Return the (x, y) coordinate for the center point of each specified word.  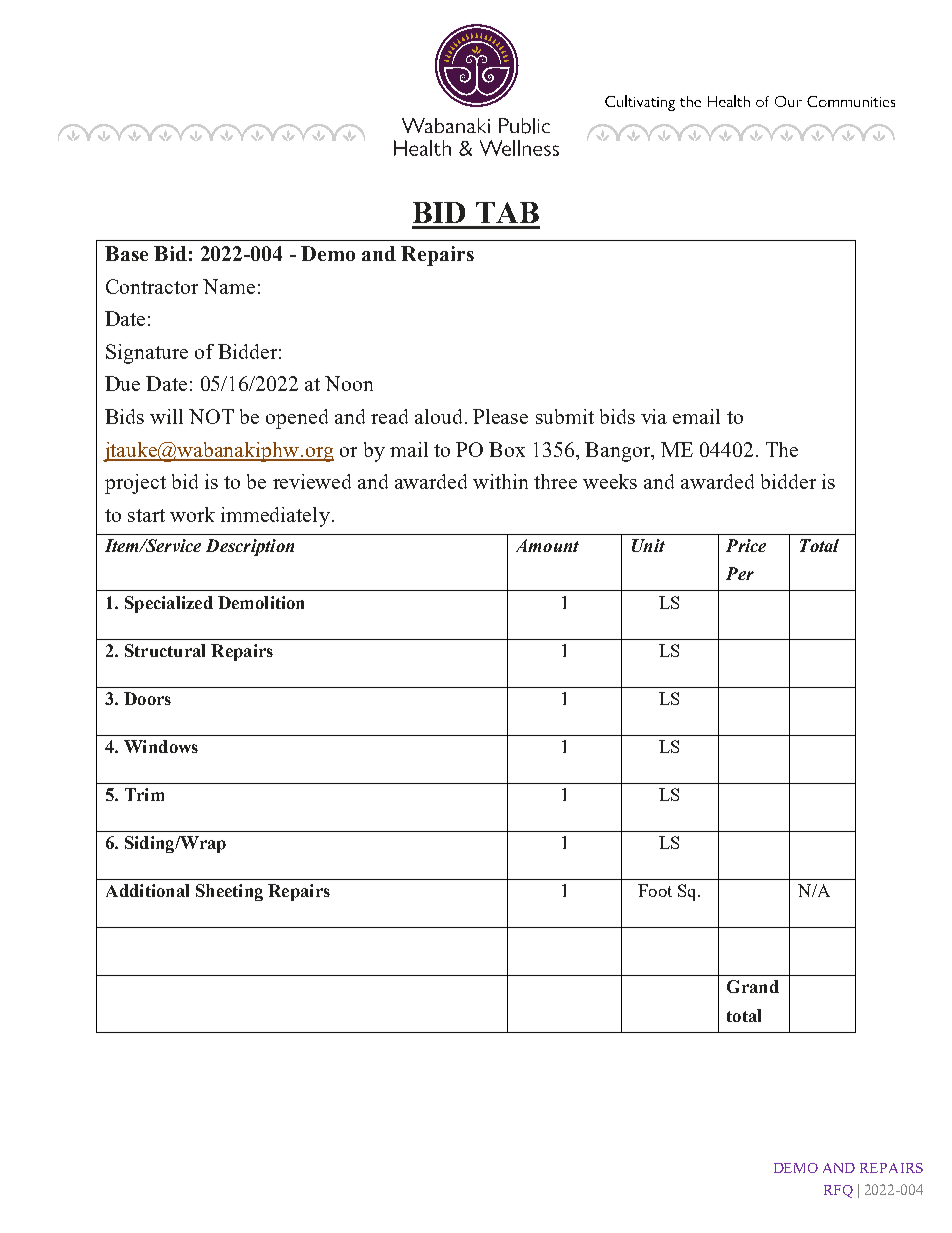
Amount (547, 545)
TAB (507, 212)
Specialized (169, 604)
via (654, 416)
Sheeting (229, 892)
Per (740, 573)
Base (126, 253)
